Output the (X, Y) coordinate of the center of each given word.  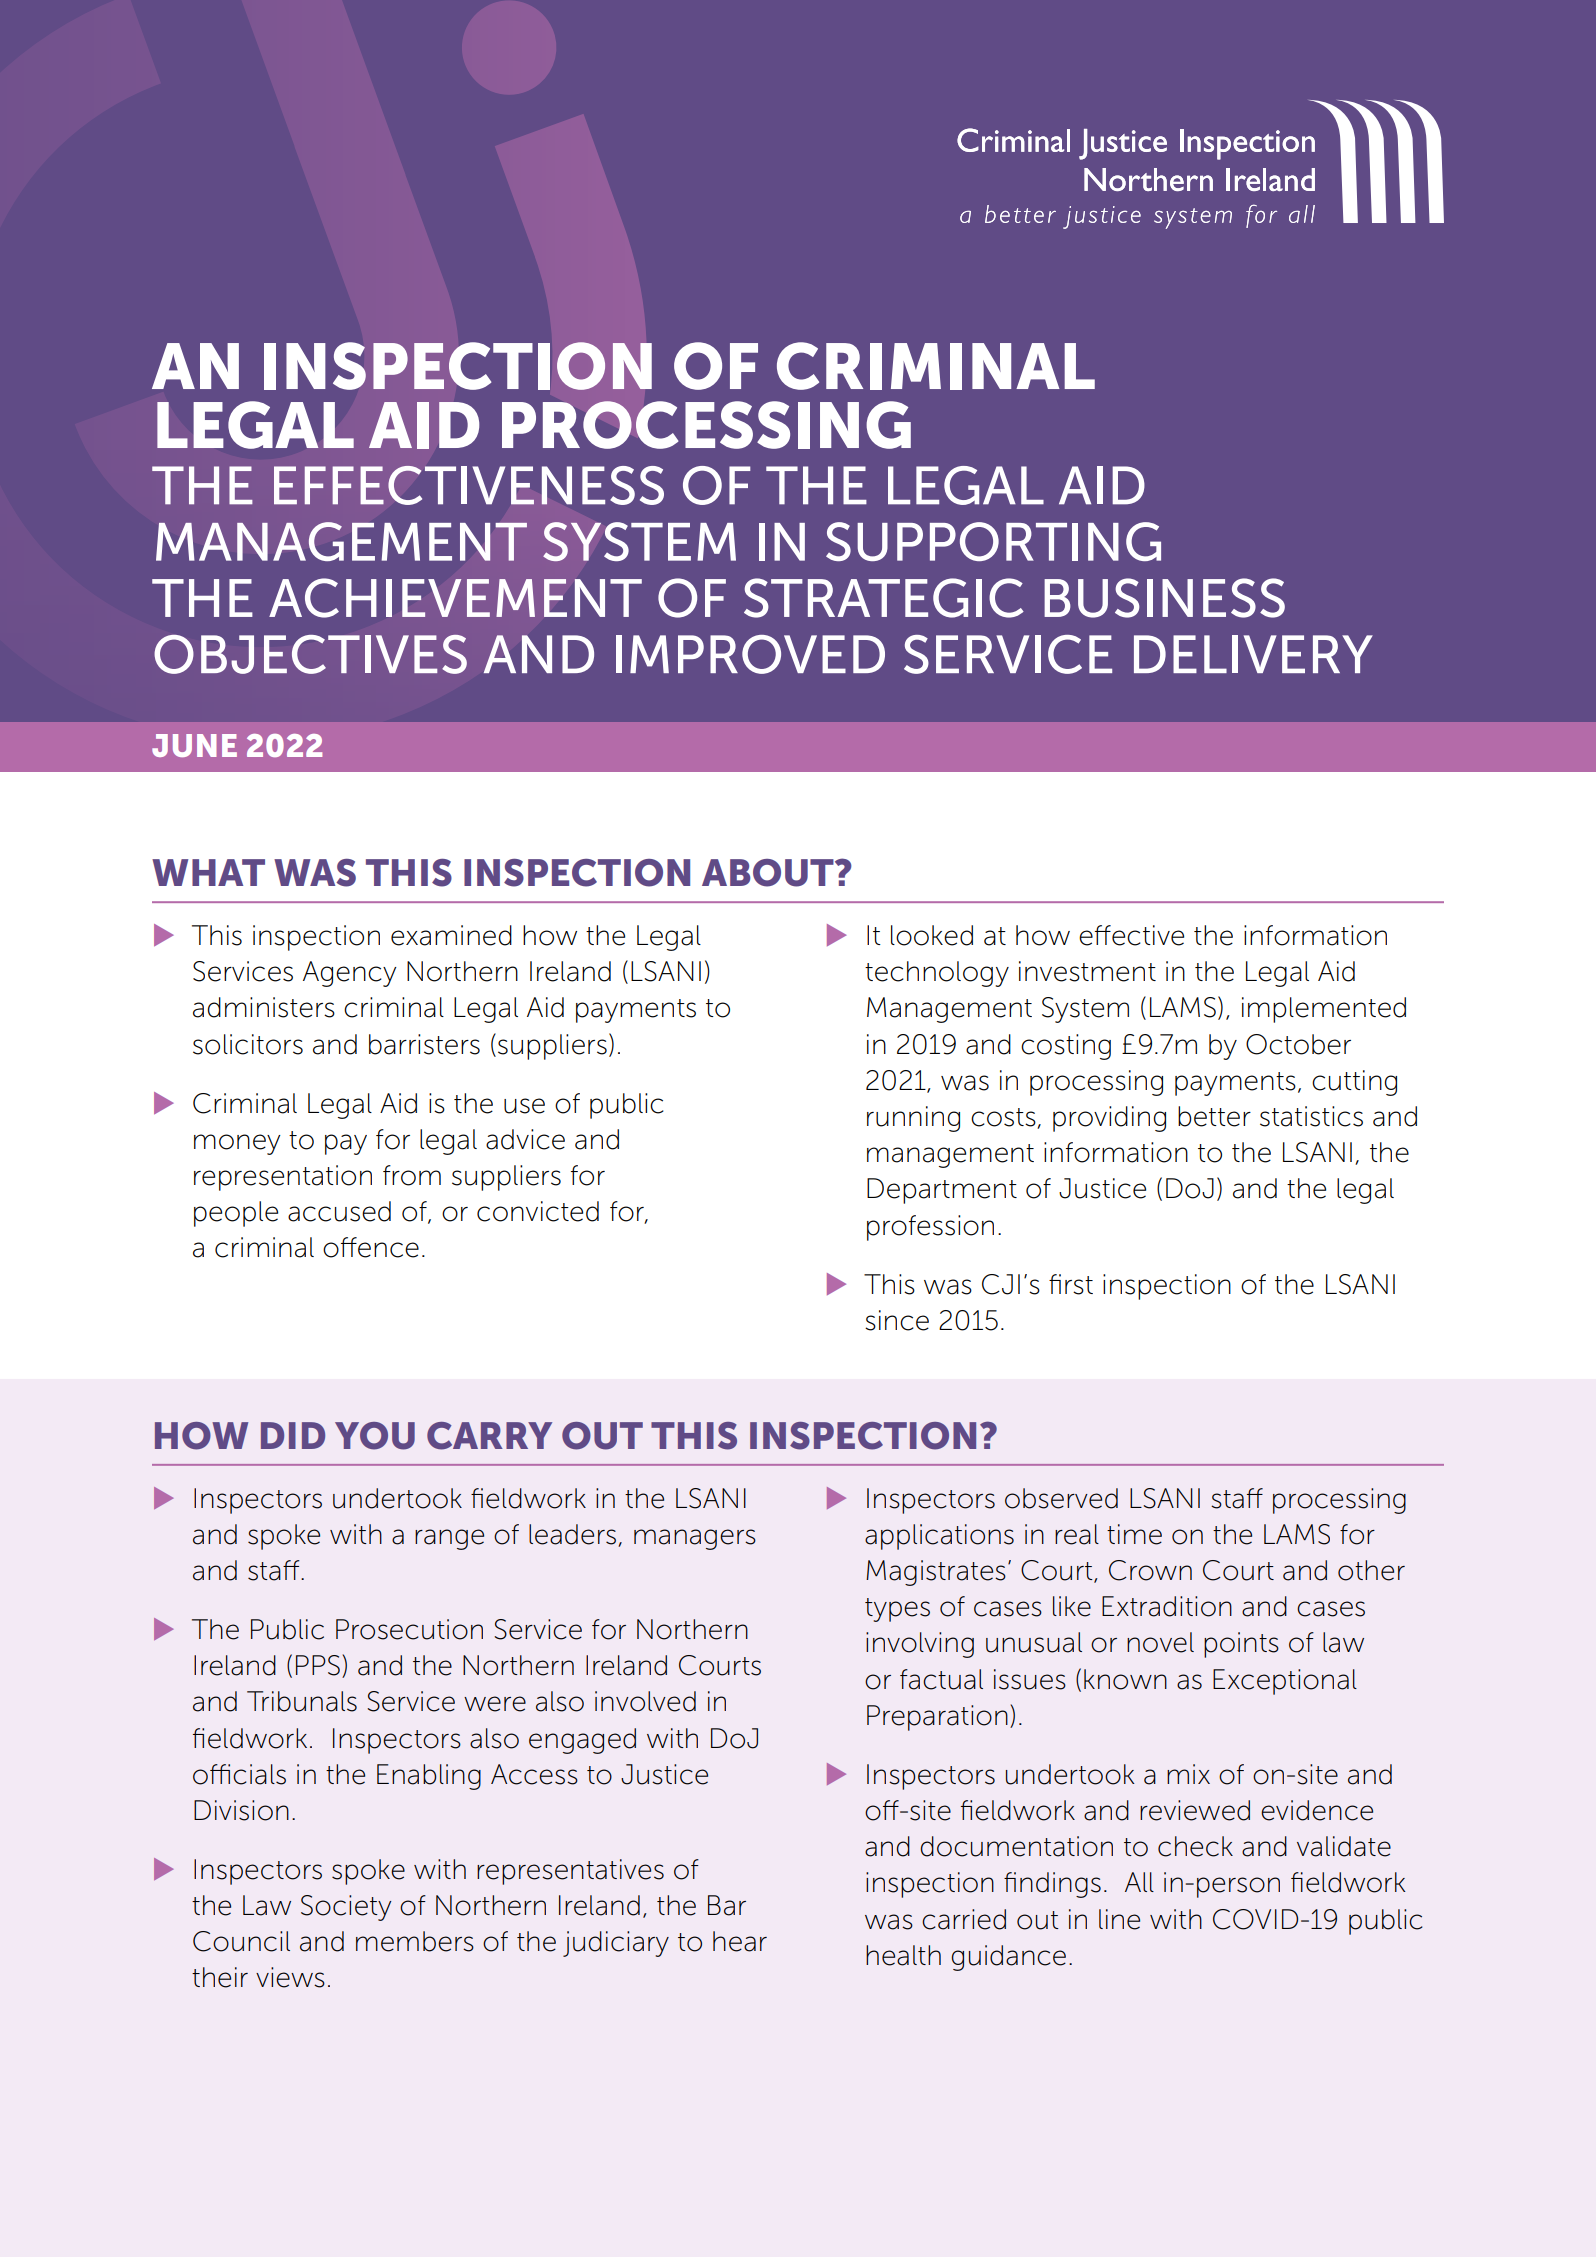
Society (346, 1908)
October (1298, 1044)
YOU (375, 1436)
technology (937, 974)
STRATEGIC (884, 598)
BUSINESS (1164, 598)
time (1134, 1534)
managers (695, 1539)
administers (264, 1007)
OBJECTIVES (310, 654)
